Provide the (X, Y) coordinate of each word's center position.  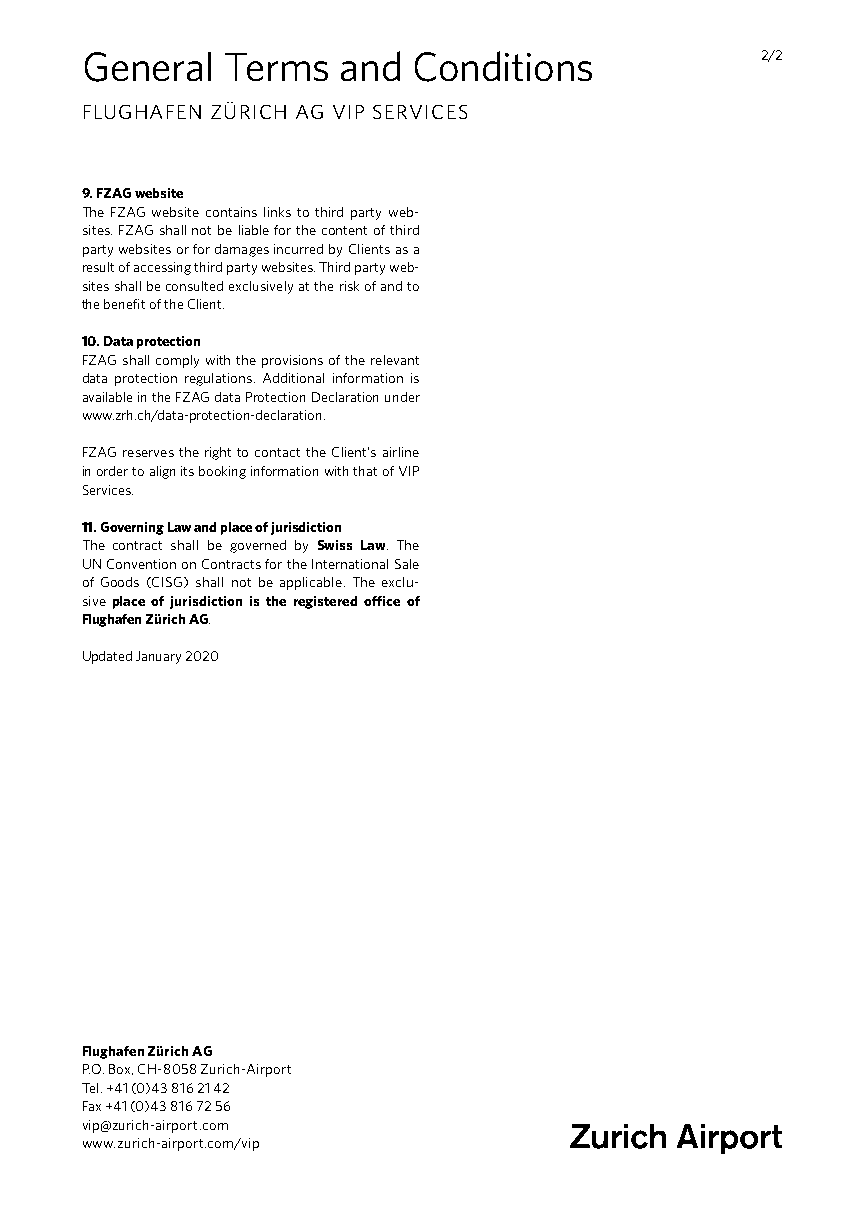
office (382, 601)
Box (121, 1069)
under (402, 397)
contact (277, 452)
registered (325, 602)
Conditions (503, 66)
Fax (92, 1106)
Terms (276, 67)
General (148, 67)
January (158, 657)
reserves (148, 453)
